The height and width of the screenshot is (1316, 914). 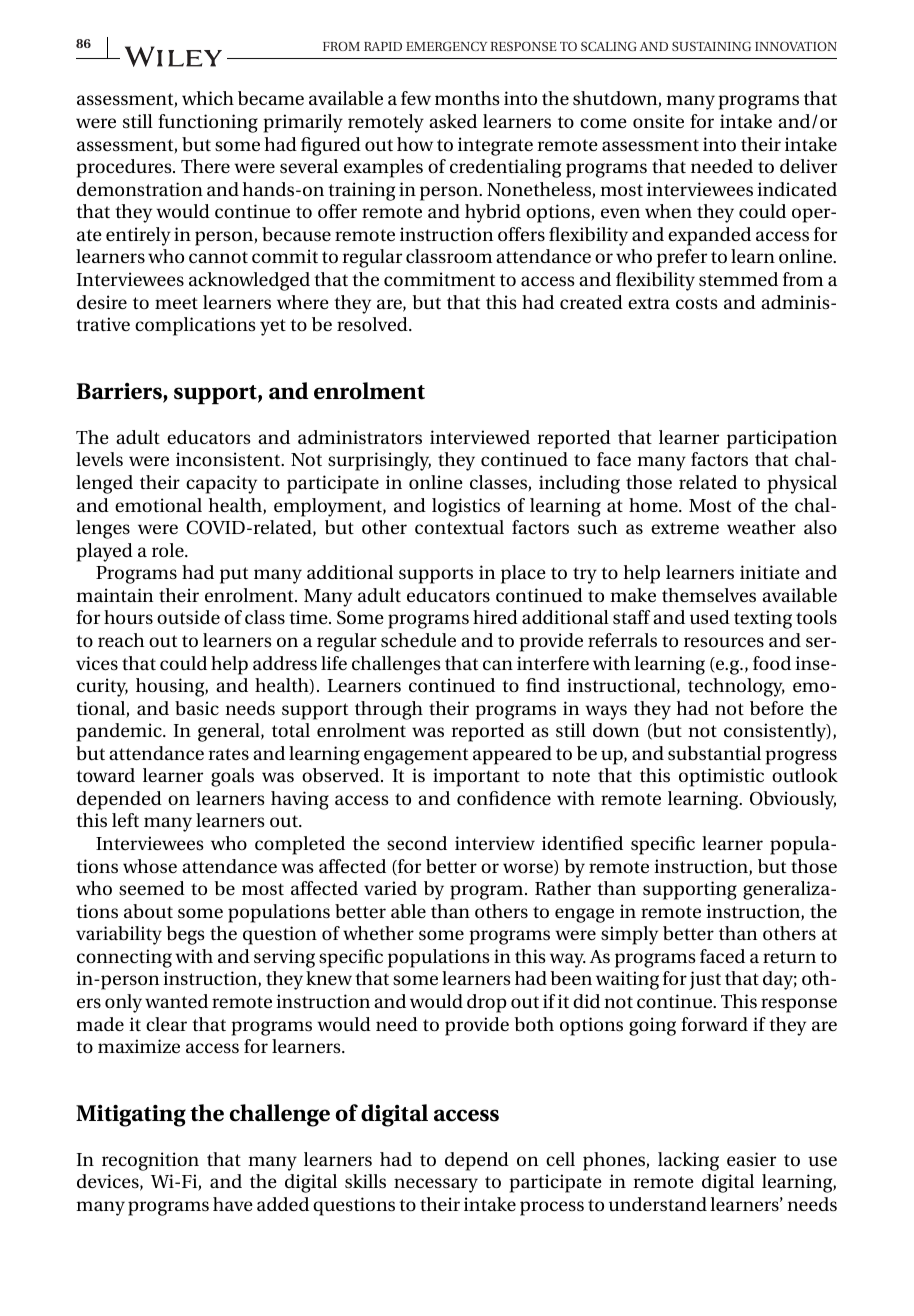 What do you see at coordinates (152, 888) in the screenshot?
I see `seemed` at bounding box center [152, 888].
